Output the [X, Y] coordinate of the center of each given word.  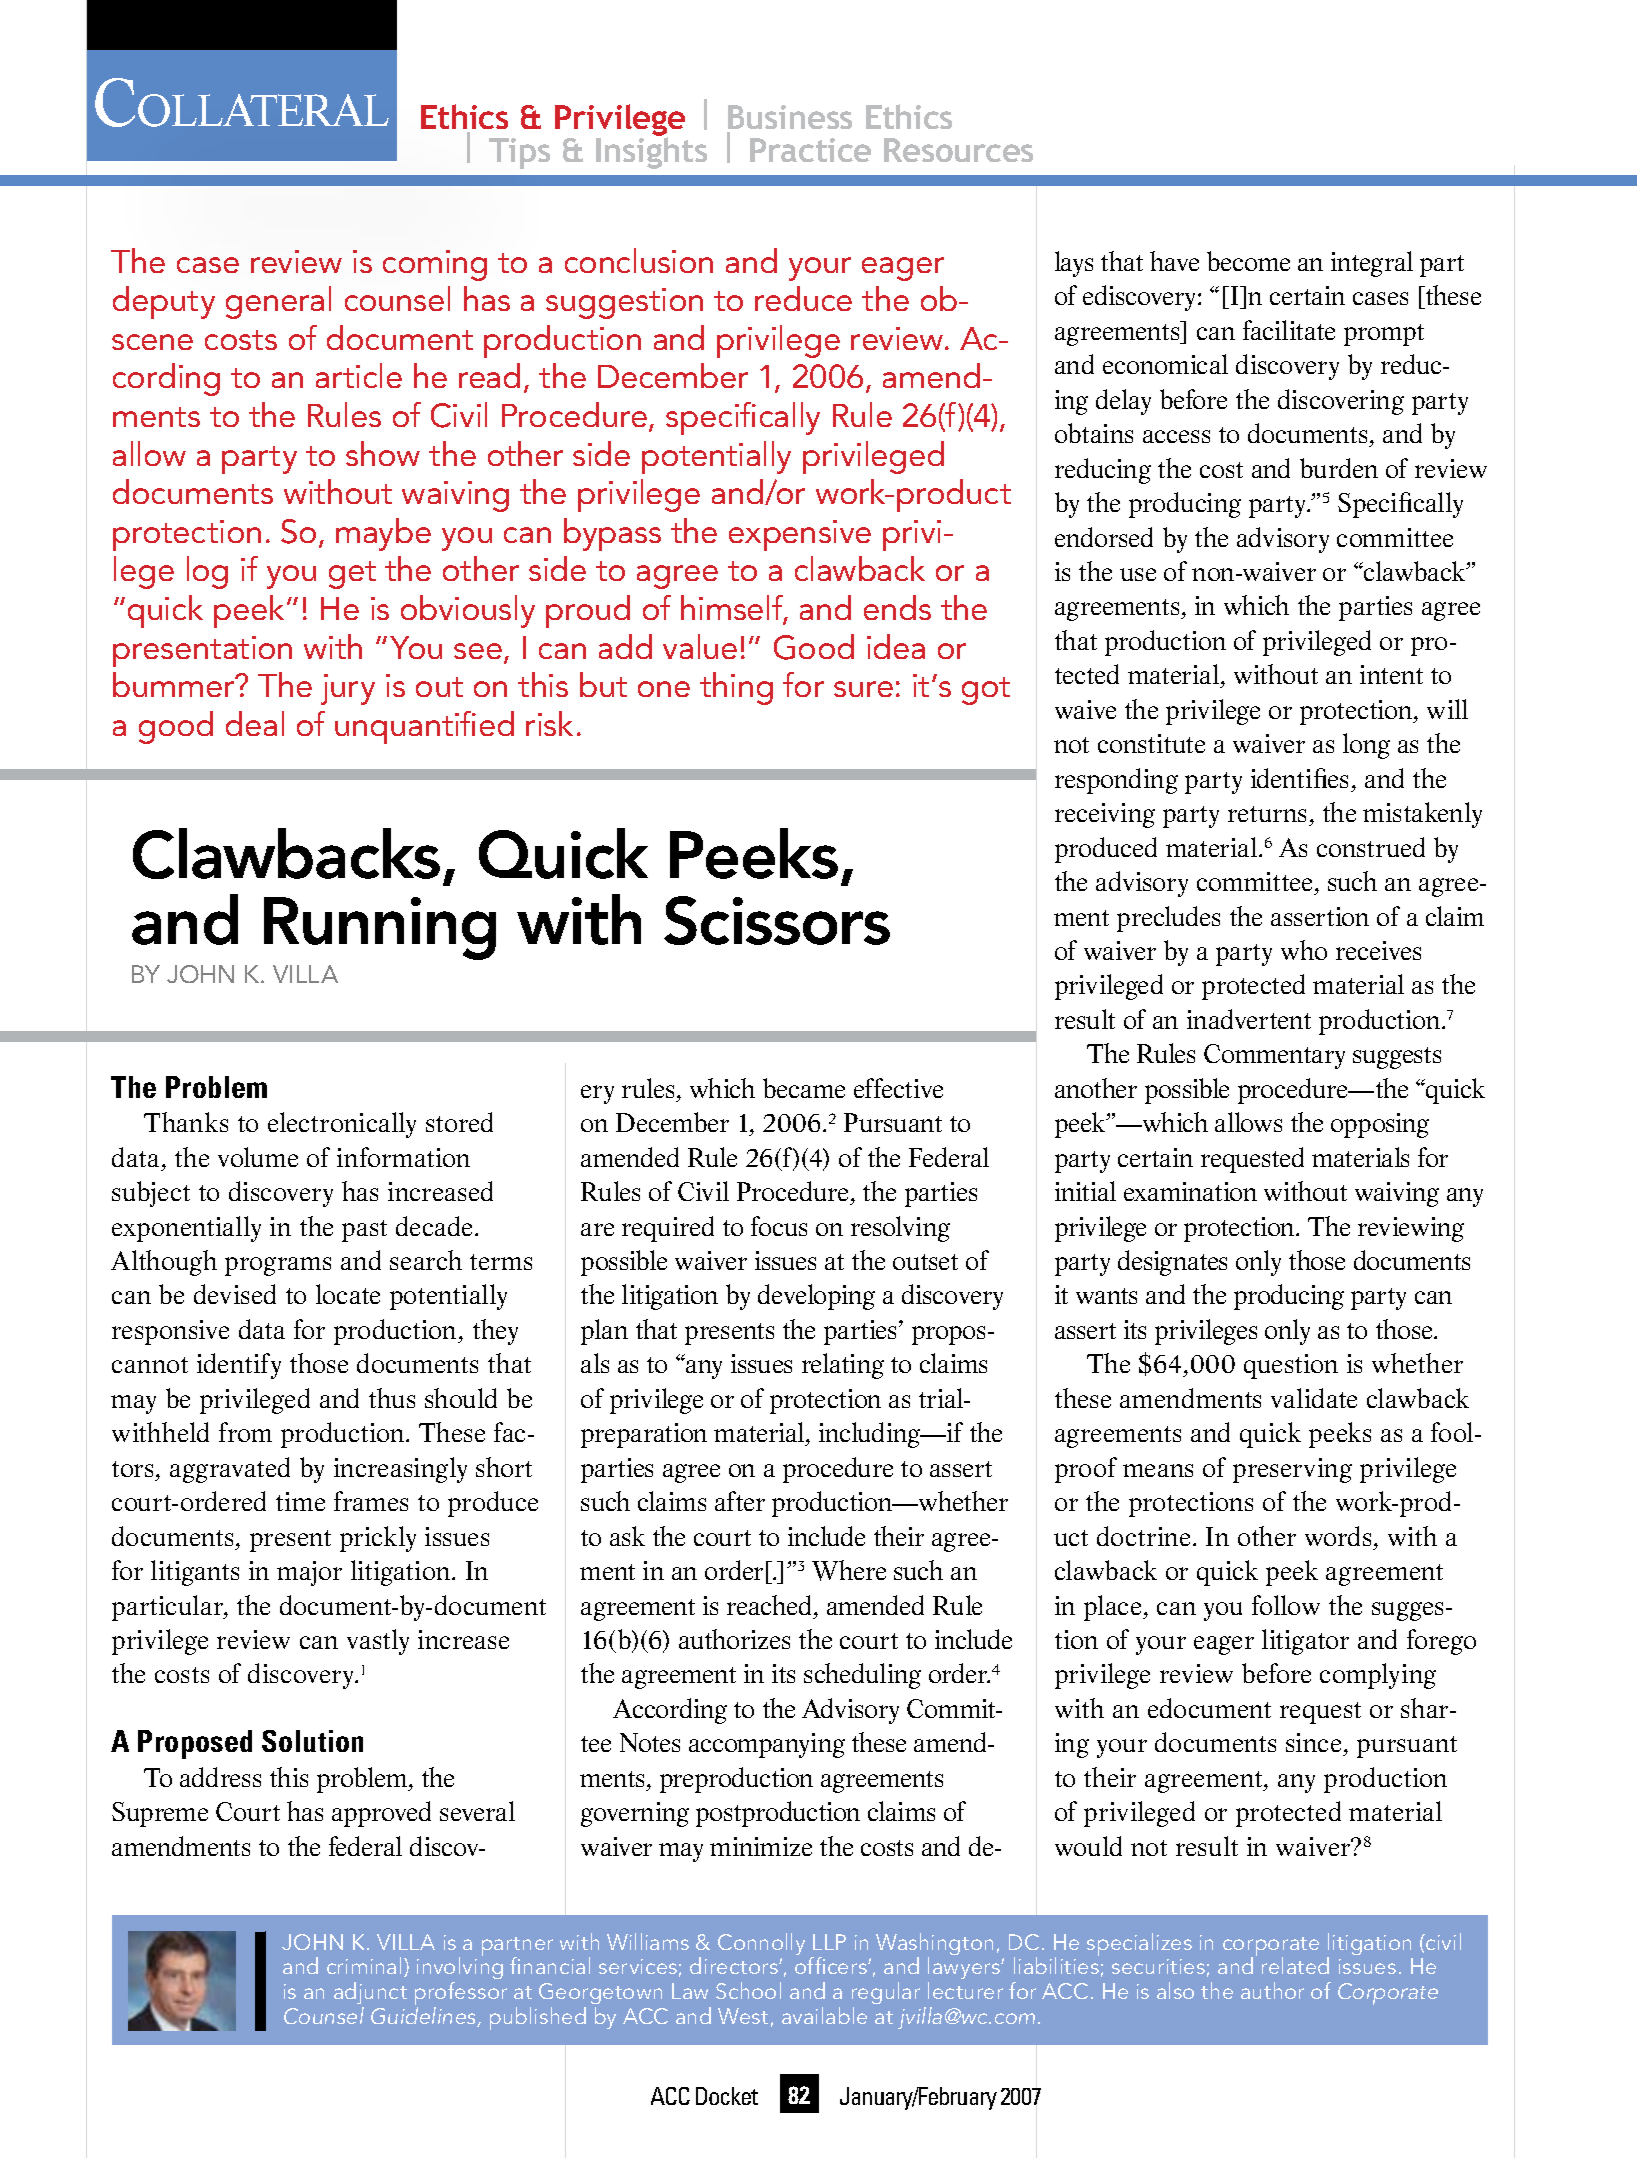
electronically [342, 1125]
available [824, 2015]
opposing [1380, 1125]
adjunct [370, 1995]
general [278, 302]
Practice [810, 150]
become [1248, 261]
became [804, 1088]
